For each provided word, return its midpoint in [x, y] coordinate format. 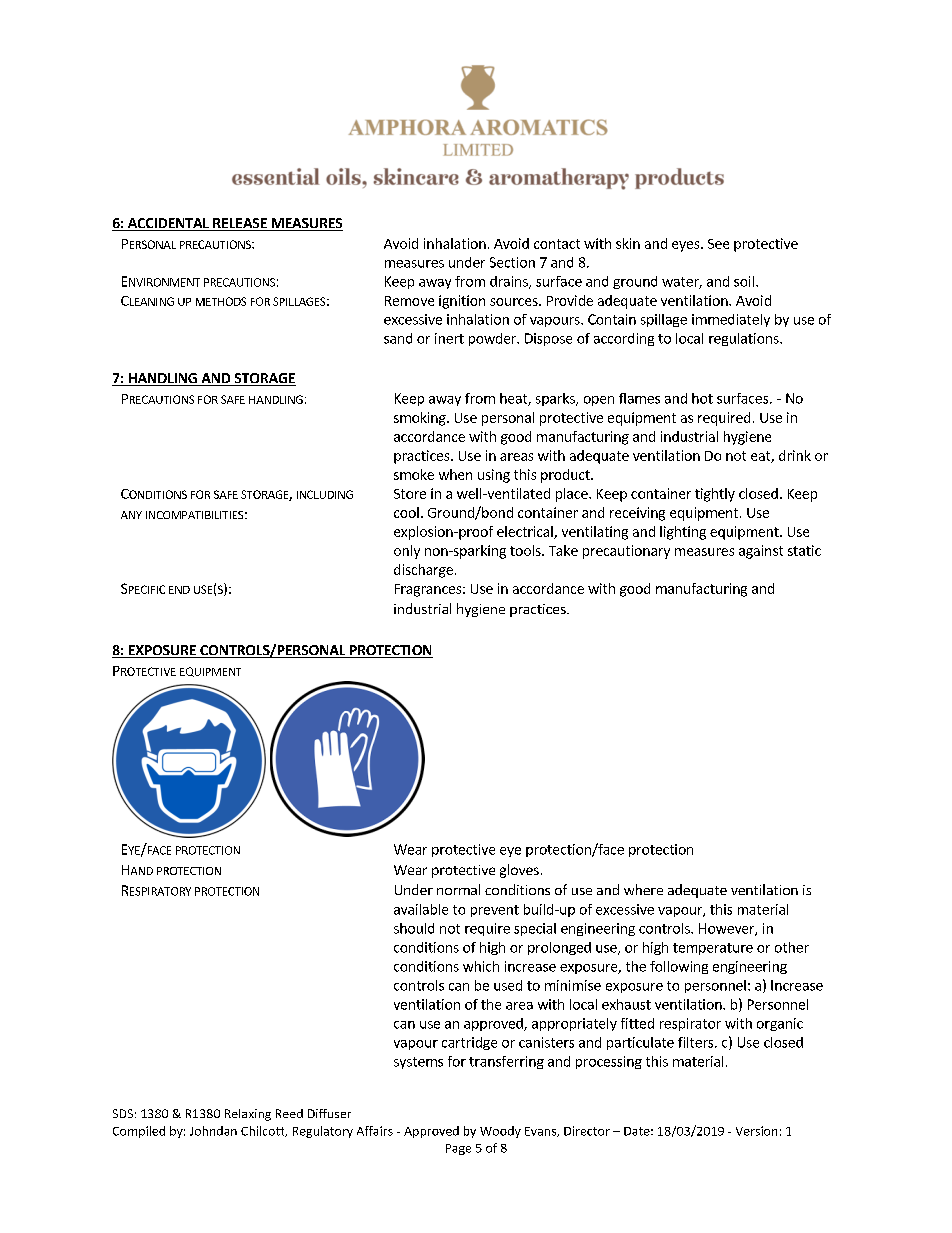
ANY [131, 515]
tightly [715, 495]
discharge [423, 571]
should [414, 928]
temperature [713, 949]
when [455, 474]
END [179, 590]
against [761, 552]
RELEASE [240, 224]
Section [512, 262]
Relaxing [248, 1115]
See [718, 244]
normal [458, 889]
